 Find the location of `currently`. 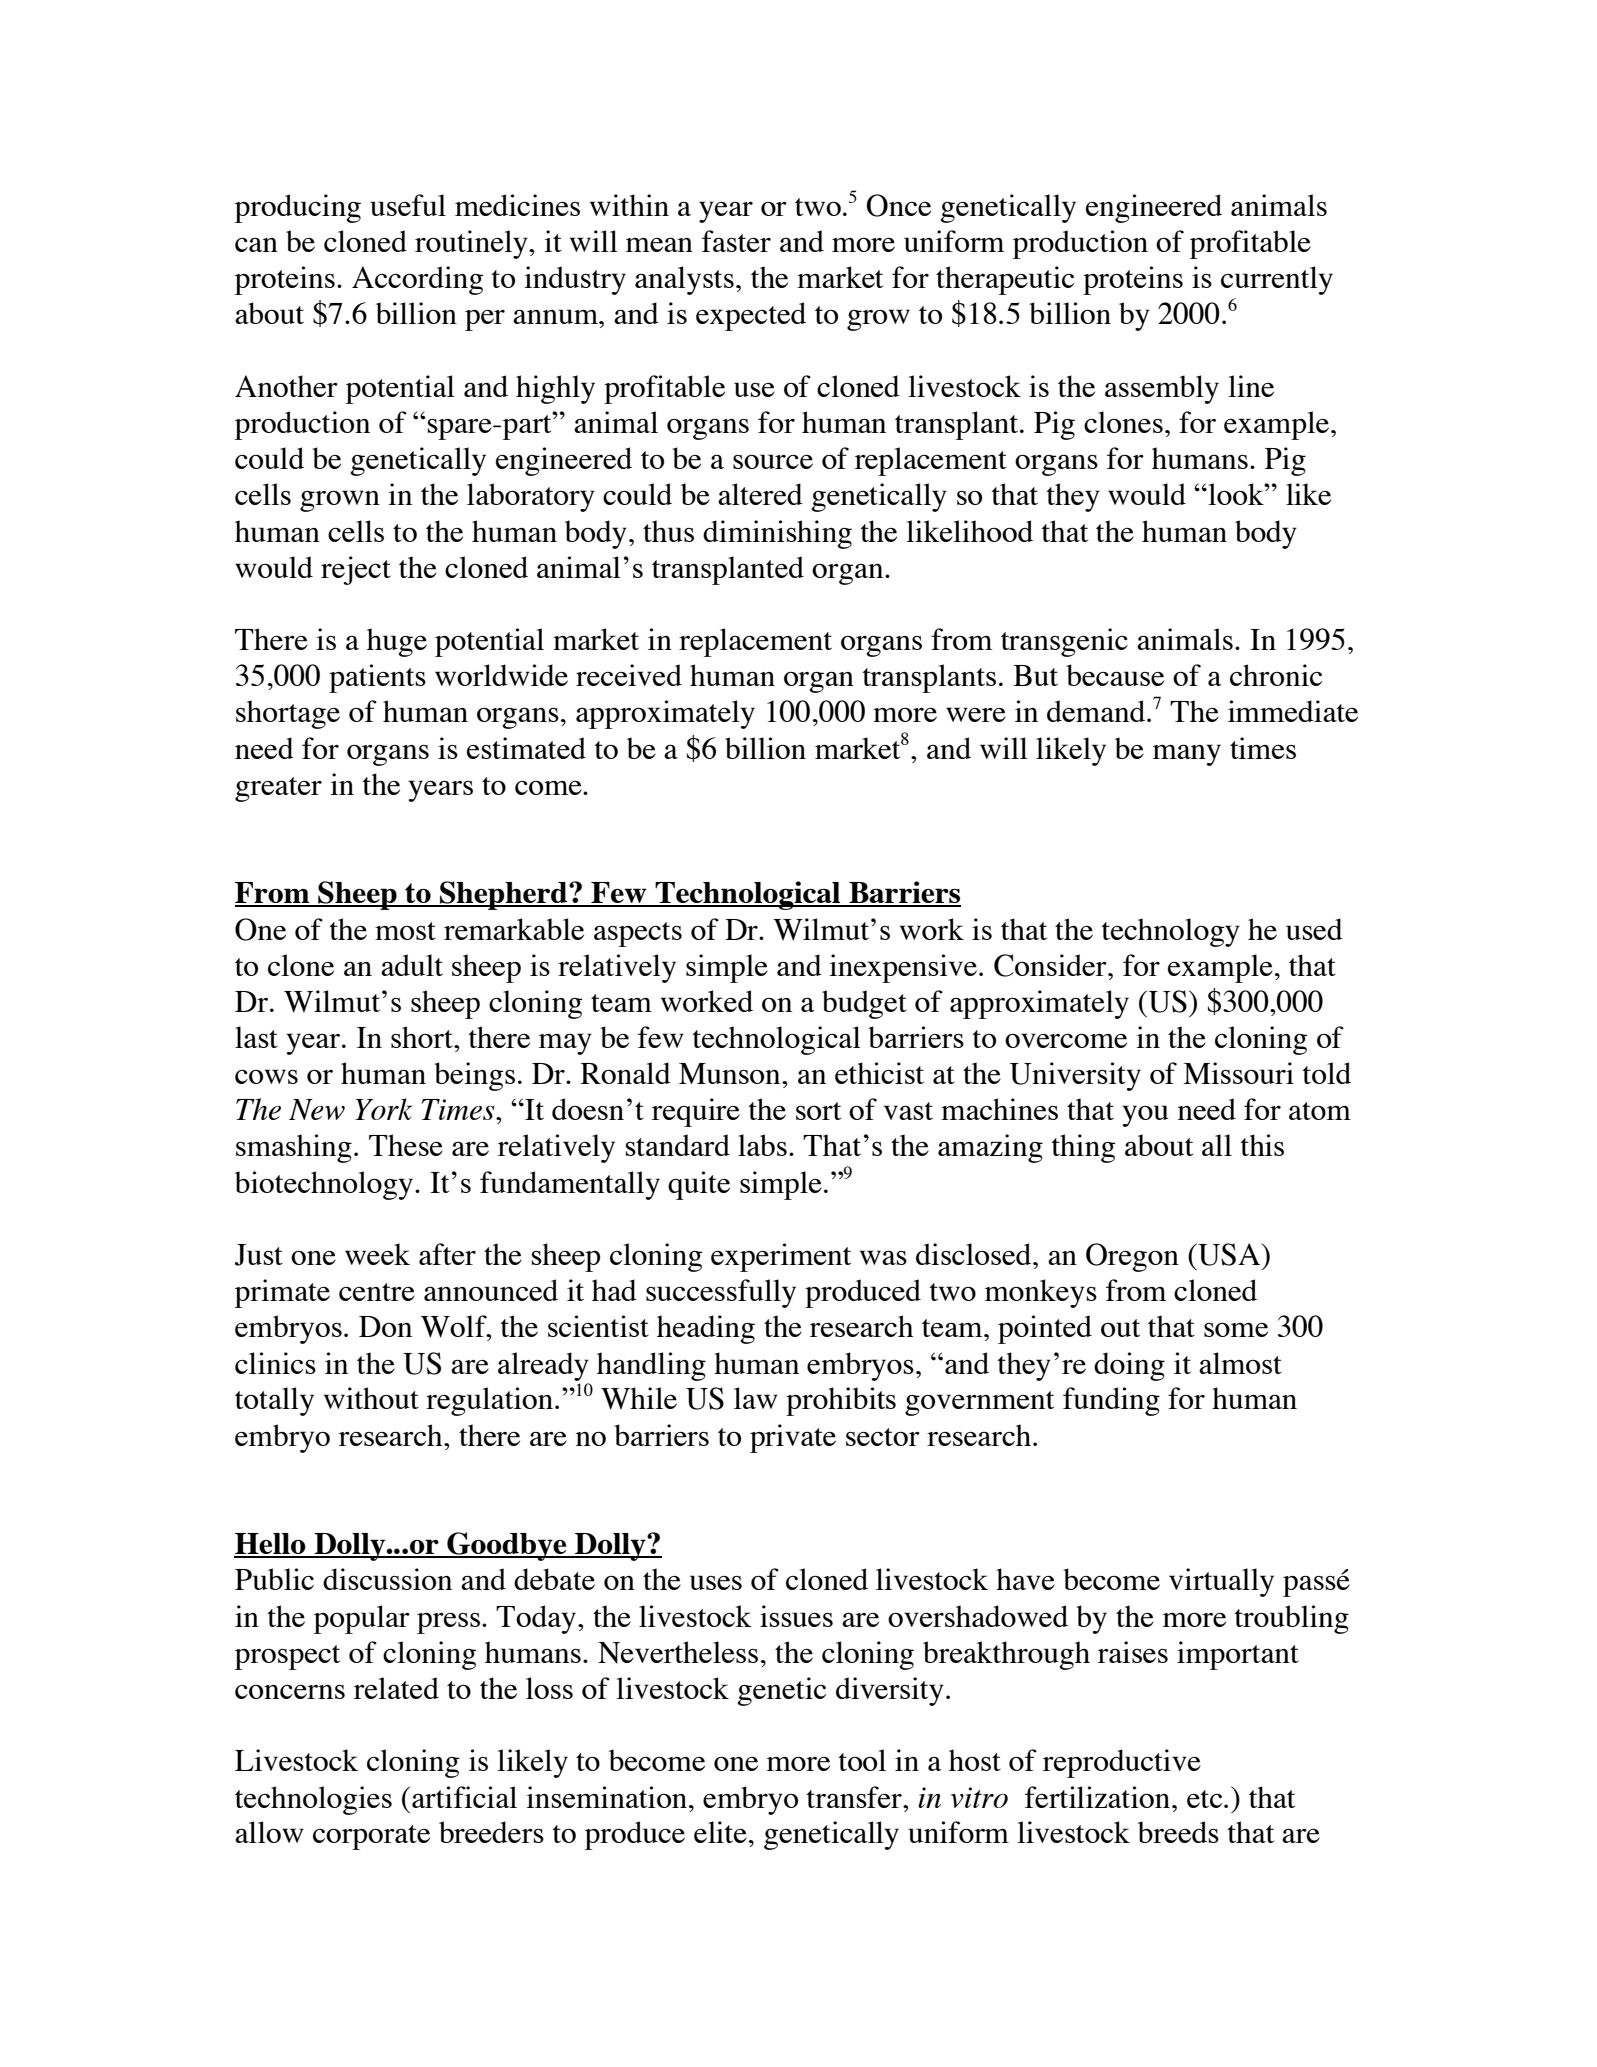

currently is located at coordinates (1277, 280).
